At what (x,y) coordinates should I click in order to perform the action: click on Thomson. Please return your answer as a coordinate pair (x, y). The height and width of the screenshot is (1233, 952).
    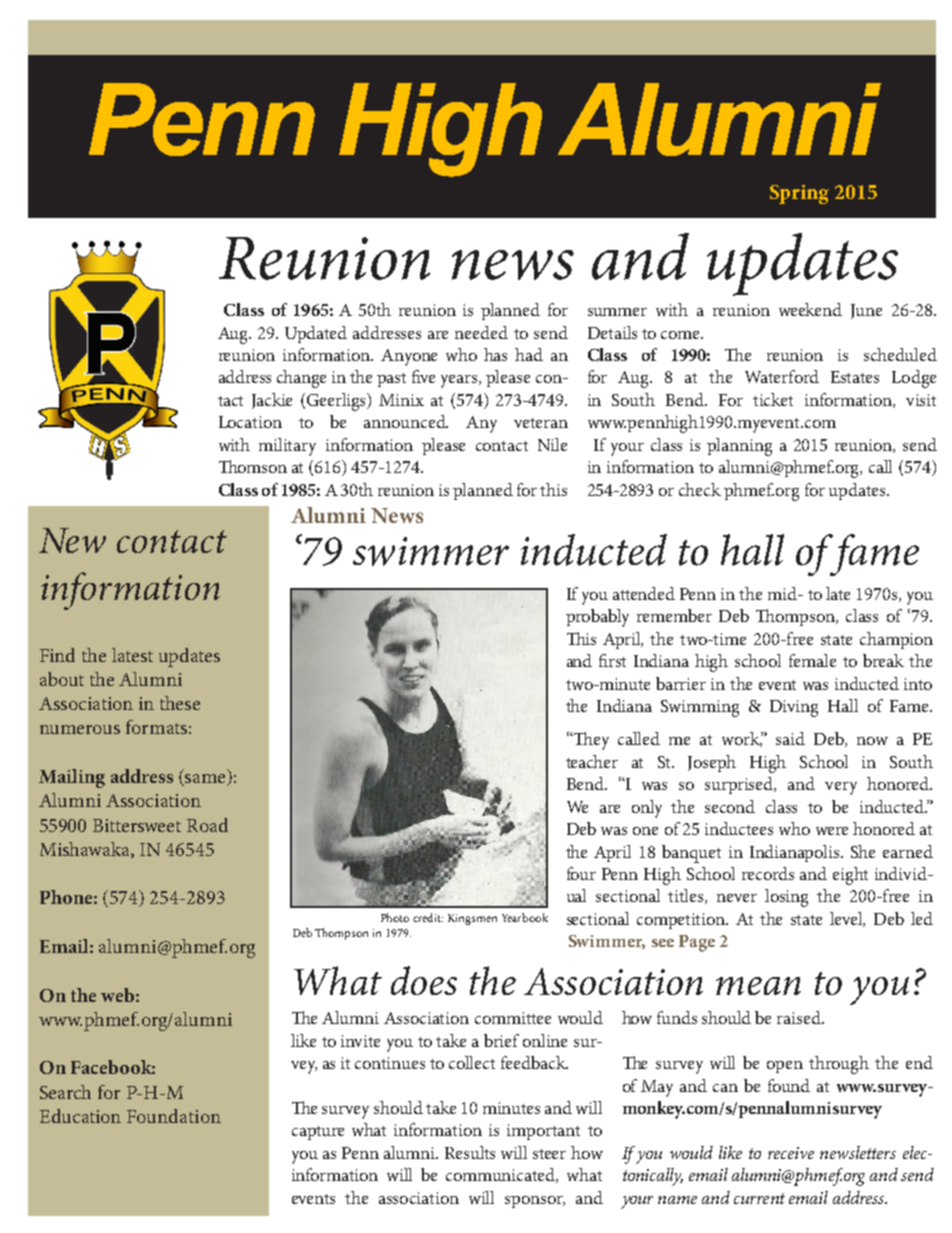
    Looking at the image, I should click on (253, 466).
